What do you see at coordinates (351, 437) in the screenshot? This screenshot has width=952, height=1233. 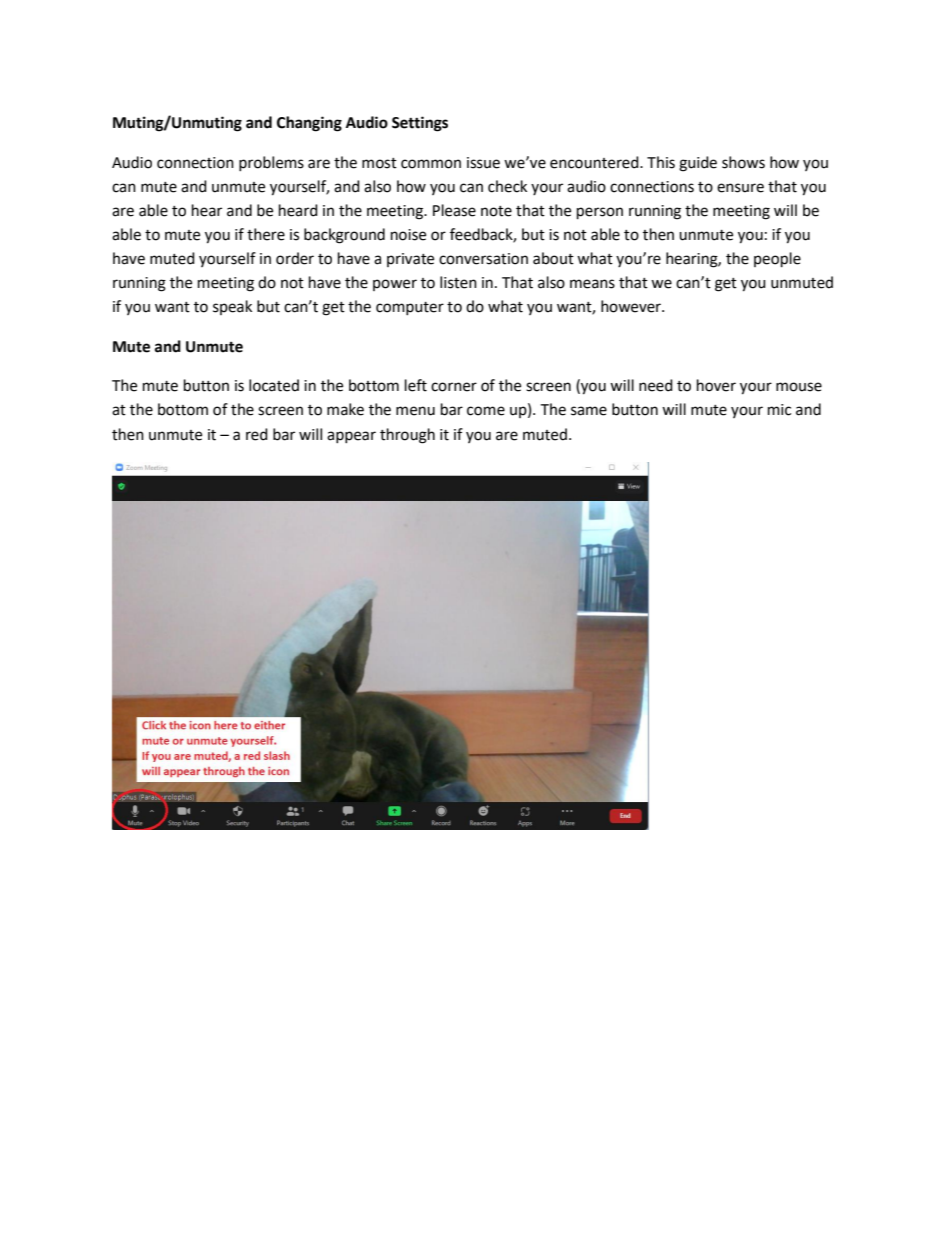 I see `appear` at bounding box center [351, 437].
